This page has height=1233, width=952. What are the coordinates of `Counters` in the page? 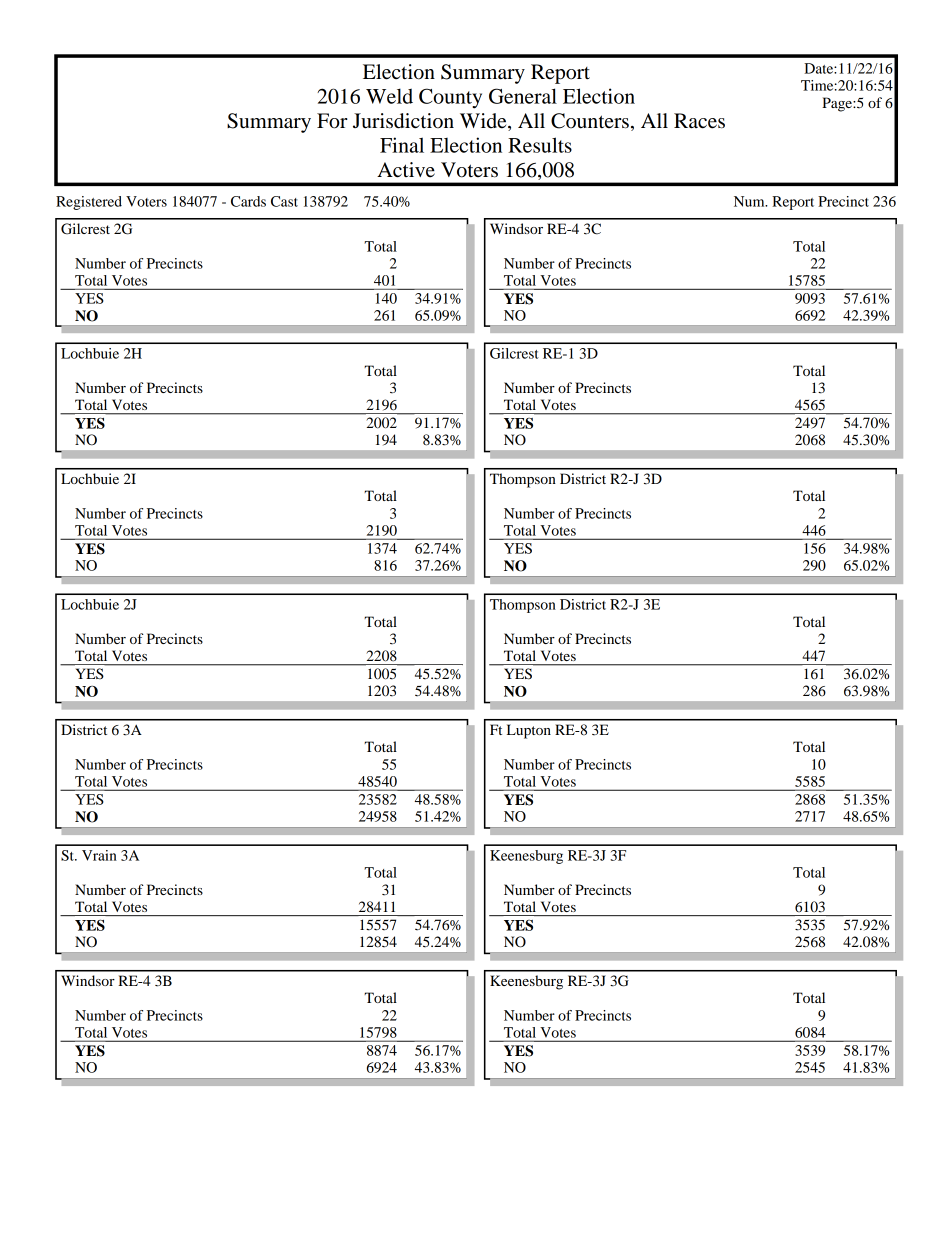 It's located at (590, 121).
